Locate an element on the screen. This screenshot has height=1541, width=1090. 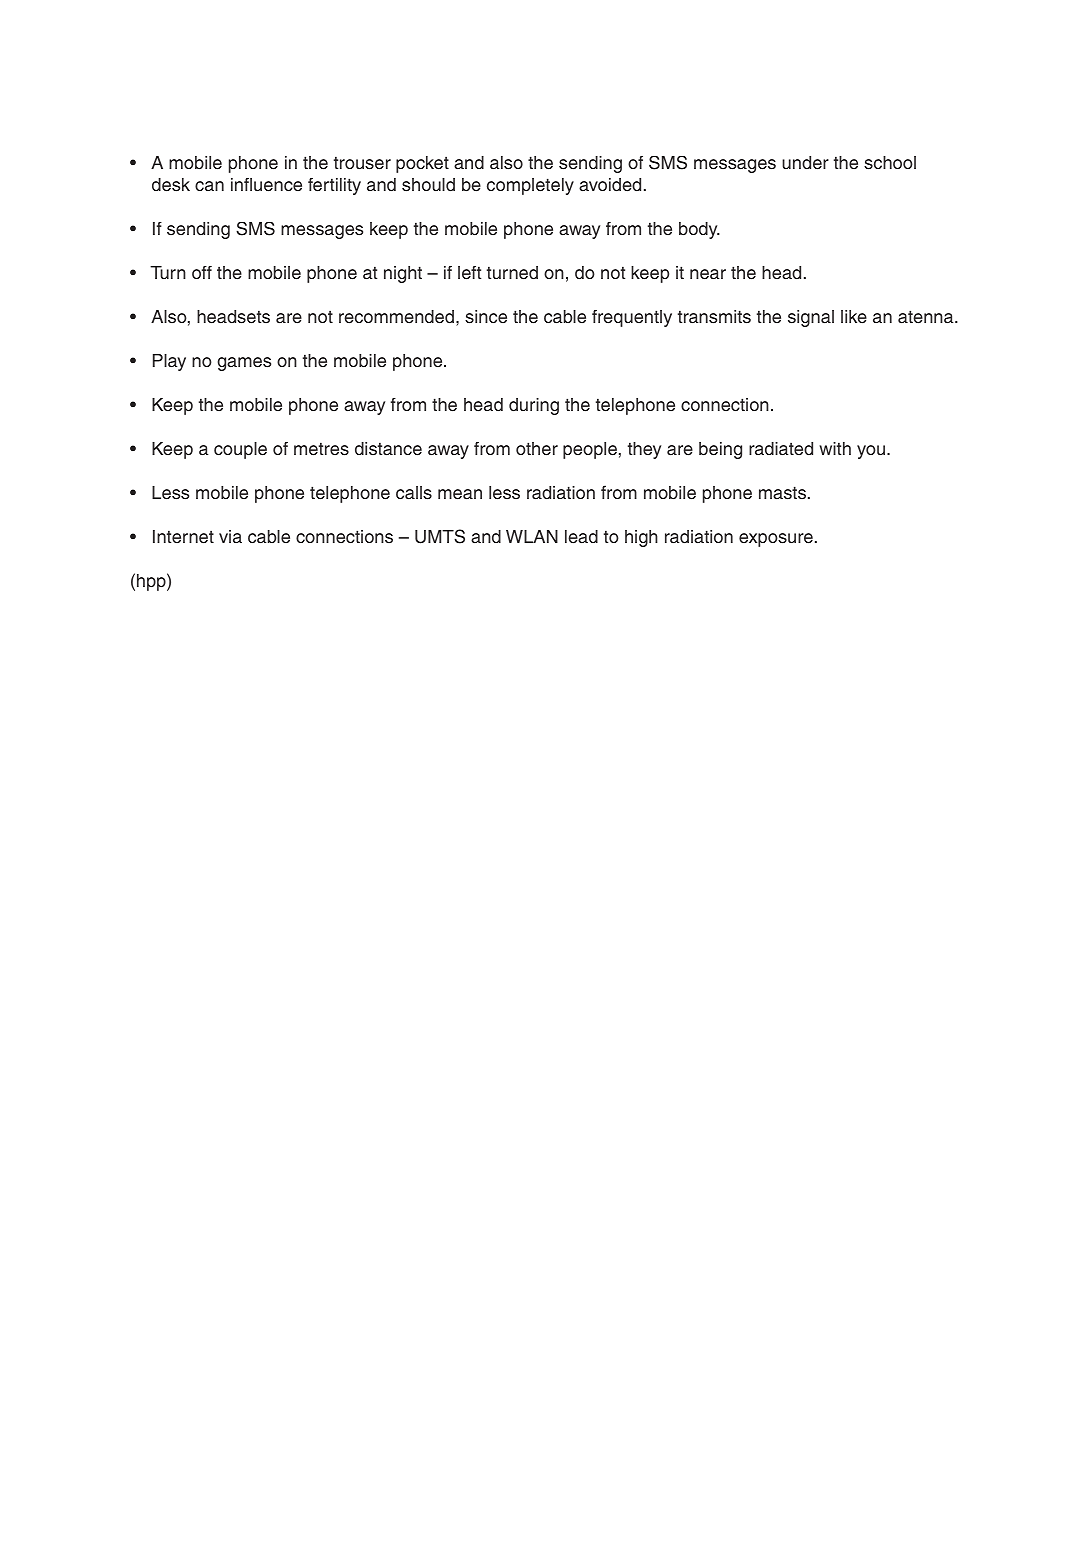
via is located at coordinates (230, 536).
